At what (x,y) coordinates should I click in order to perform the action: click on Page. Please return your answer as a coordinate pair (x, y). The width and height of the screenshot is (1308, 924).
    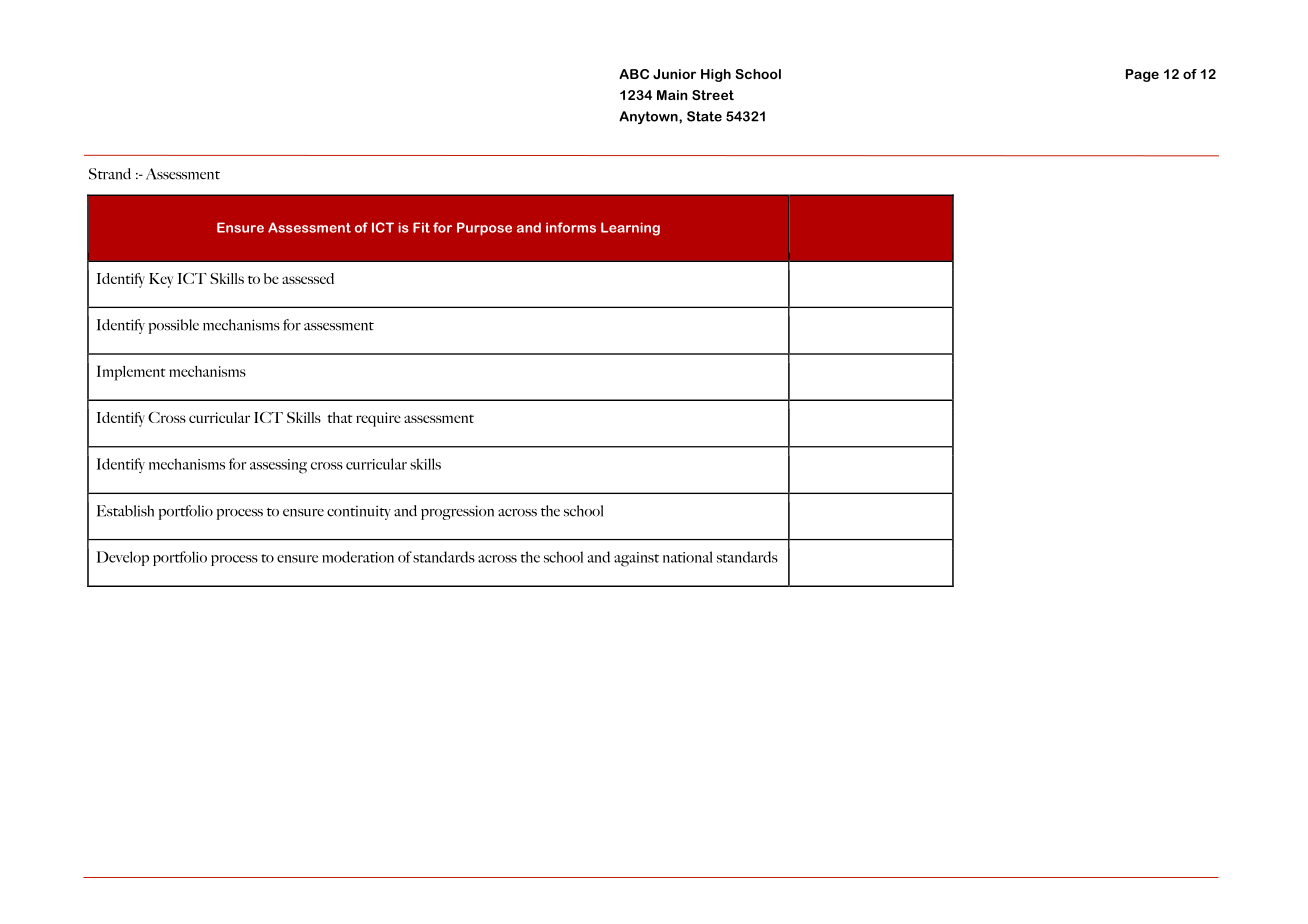
    Looking at the image, I should click on (1142, 75).
